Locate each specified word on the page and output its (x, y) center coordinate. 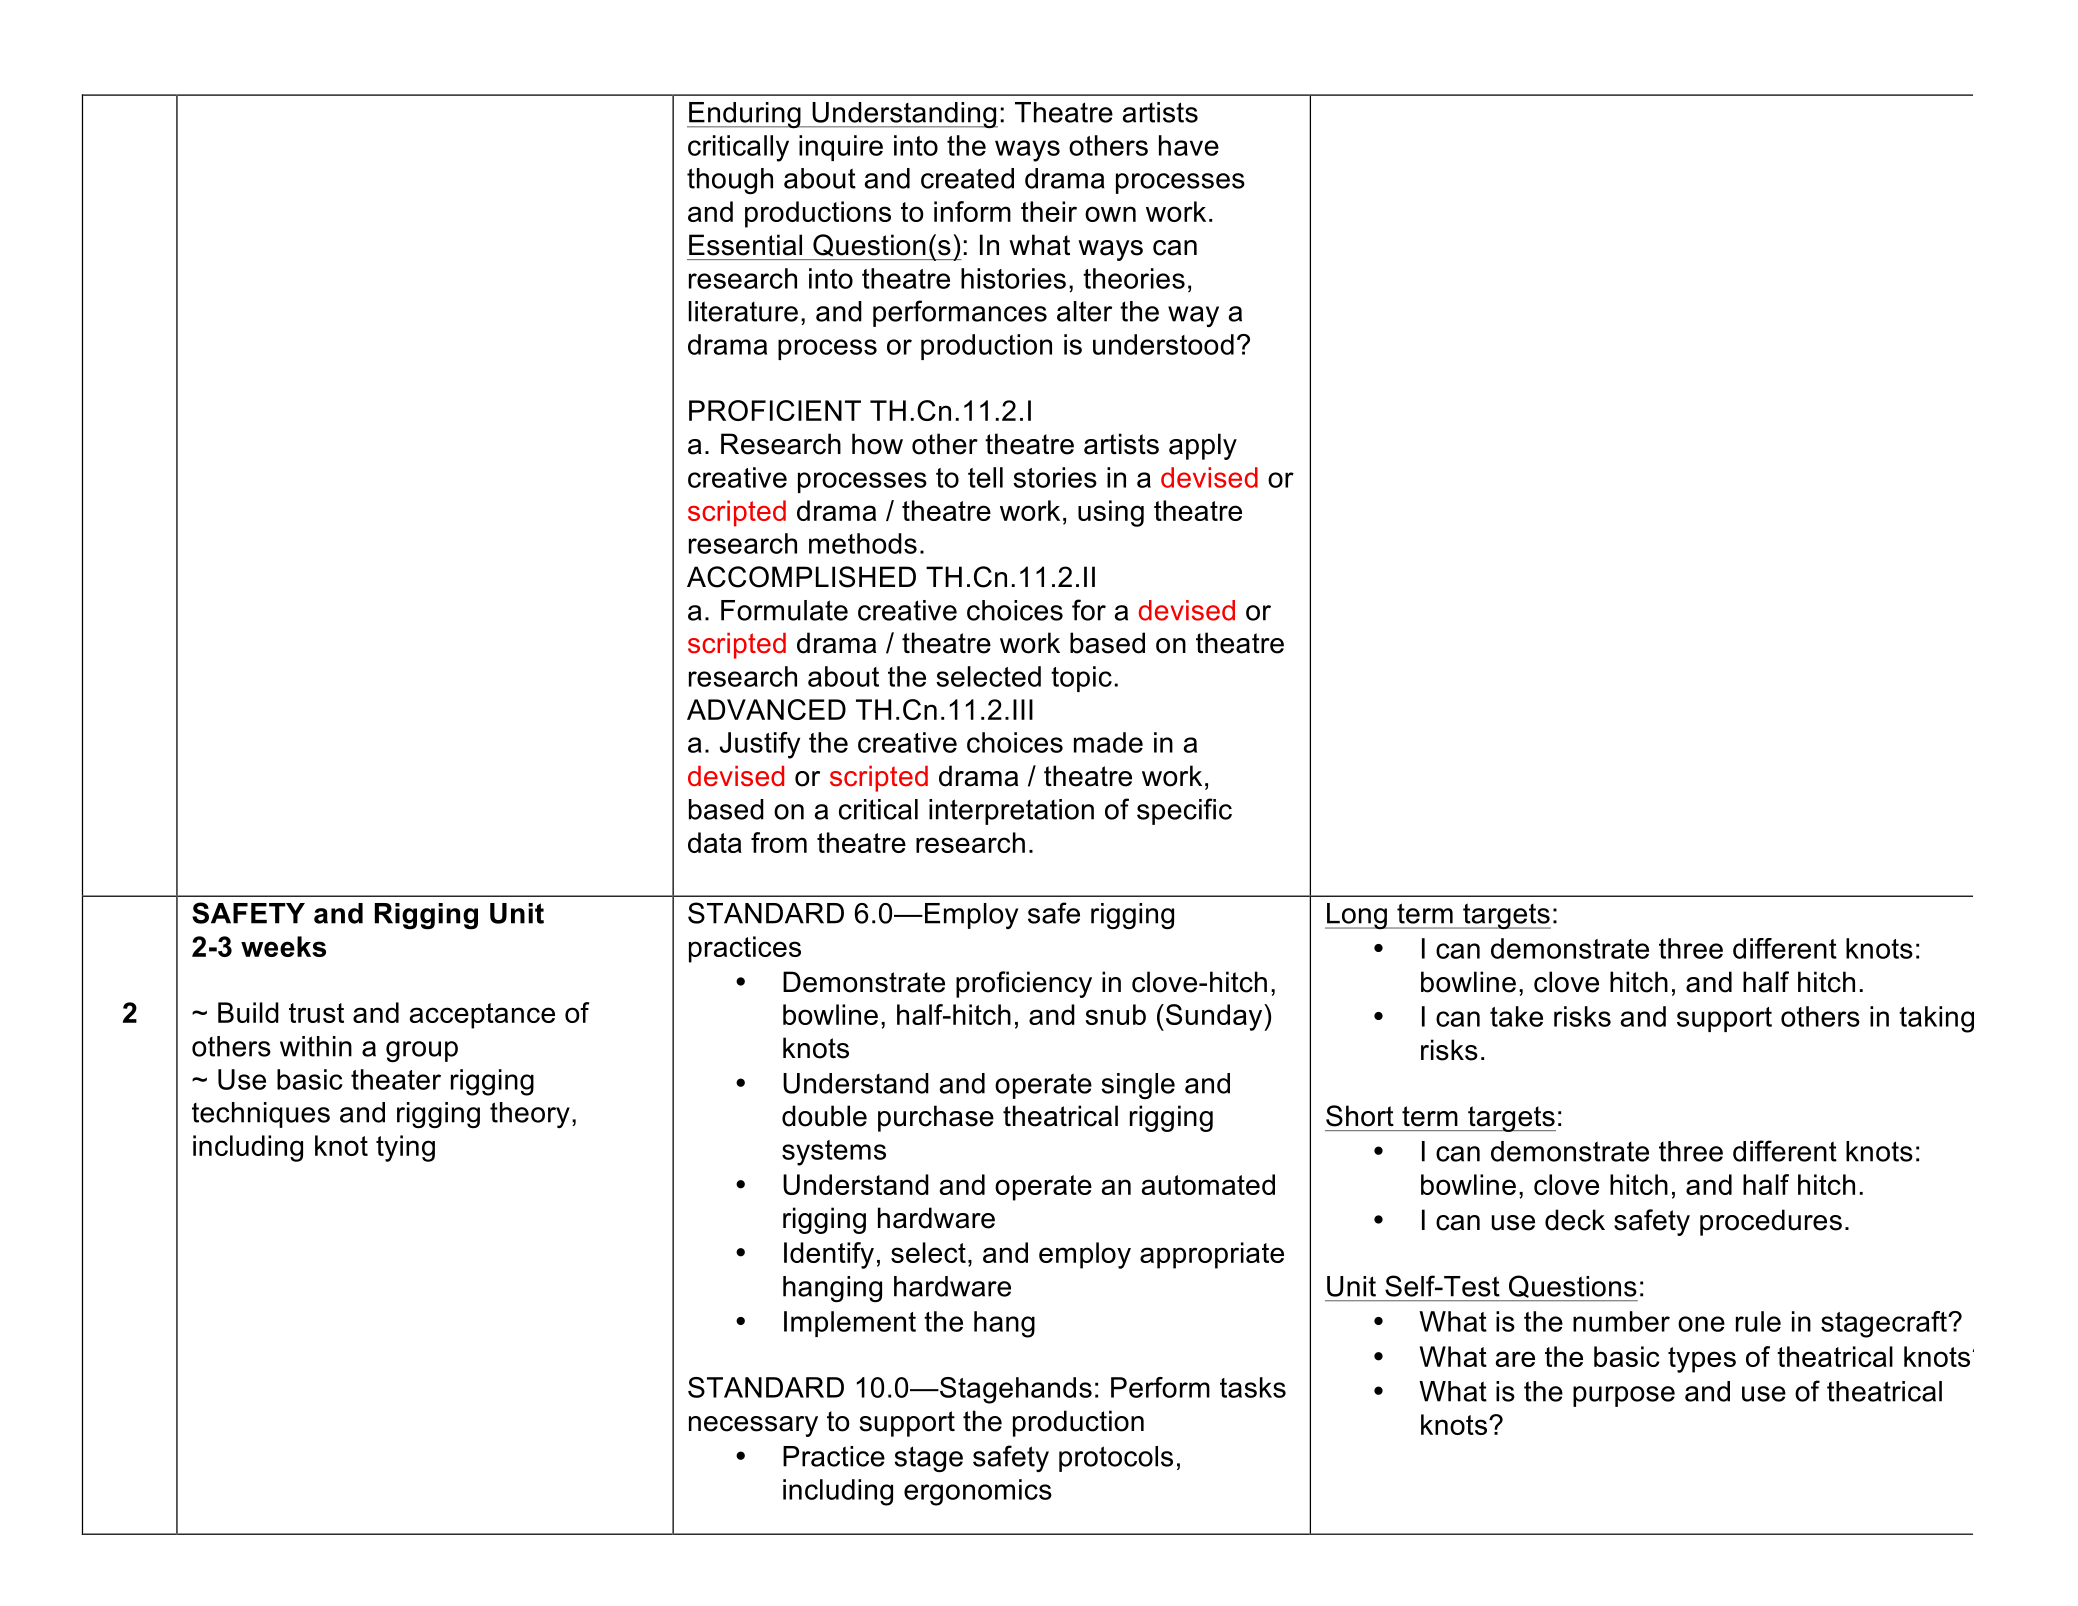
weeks (283, 946)
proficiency (1024, 984)
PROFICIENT (775, 410)
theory (530, 1115)
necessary (753, 1426)
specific (1184, 811)
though (730, 181)
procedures (1771, 1222)
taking (1936, 1019)
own (1110, 214)
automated (1208, 1184)
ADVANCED (766, 709)
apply (1203, 446)
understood (1163, 344)
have (1189, 145)
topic (1081, 679)
